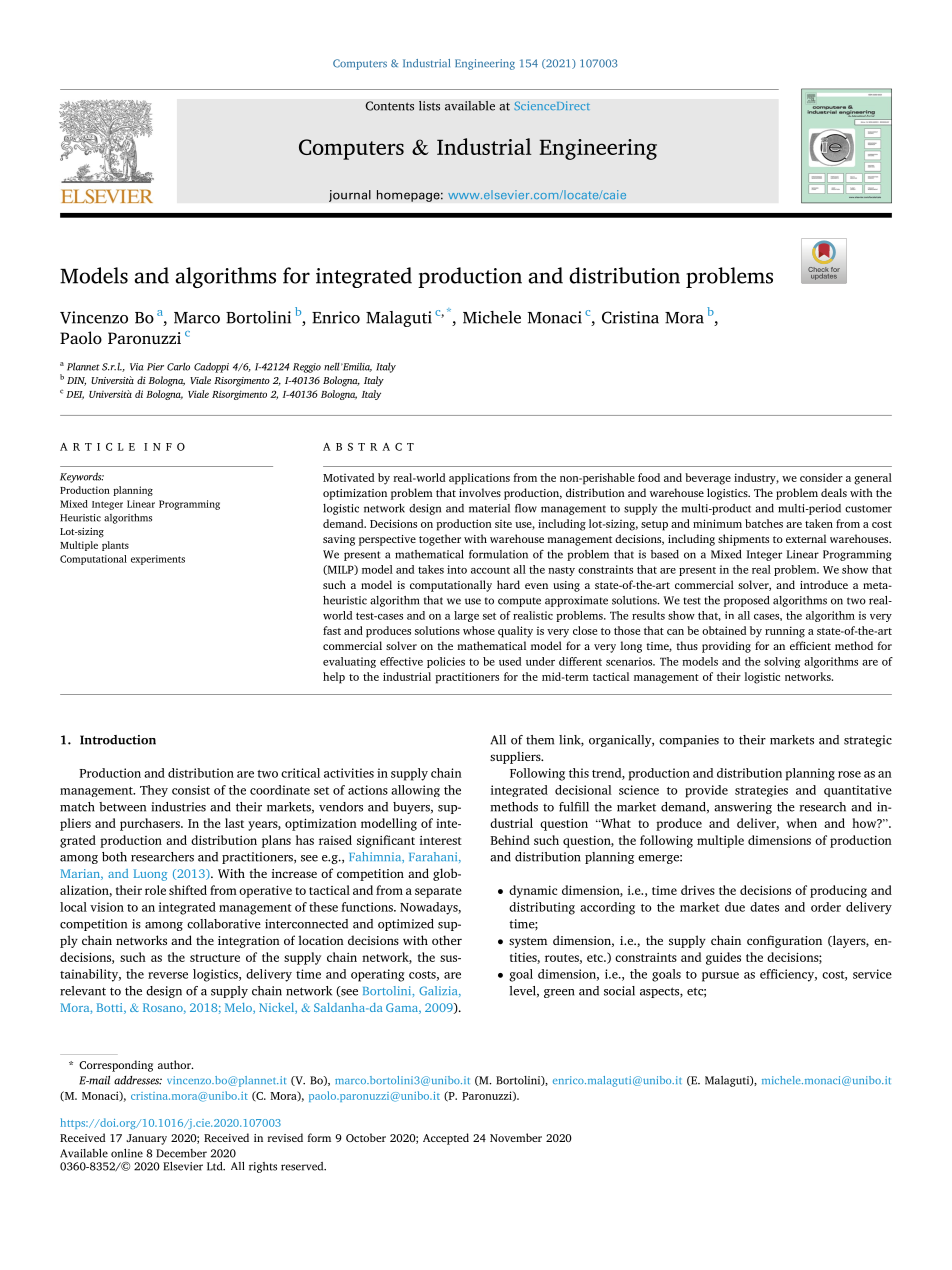  I want to click on applications, so click(479, 479).
